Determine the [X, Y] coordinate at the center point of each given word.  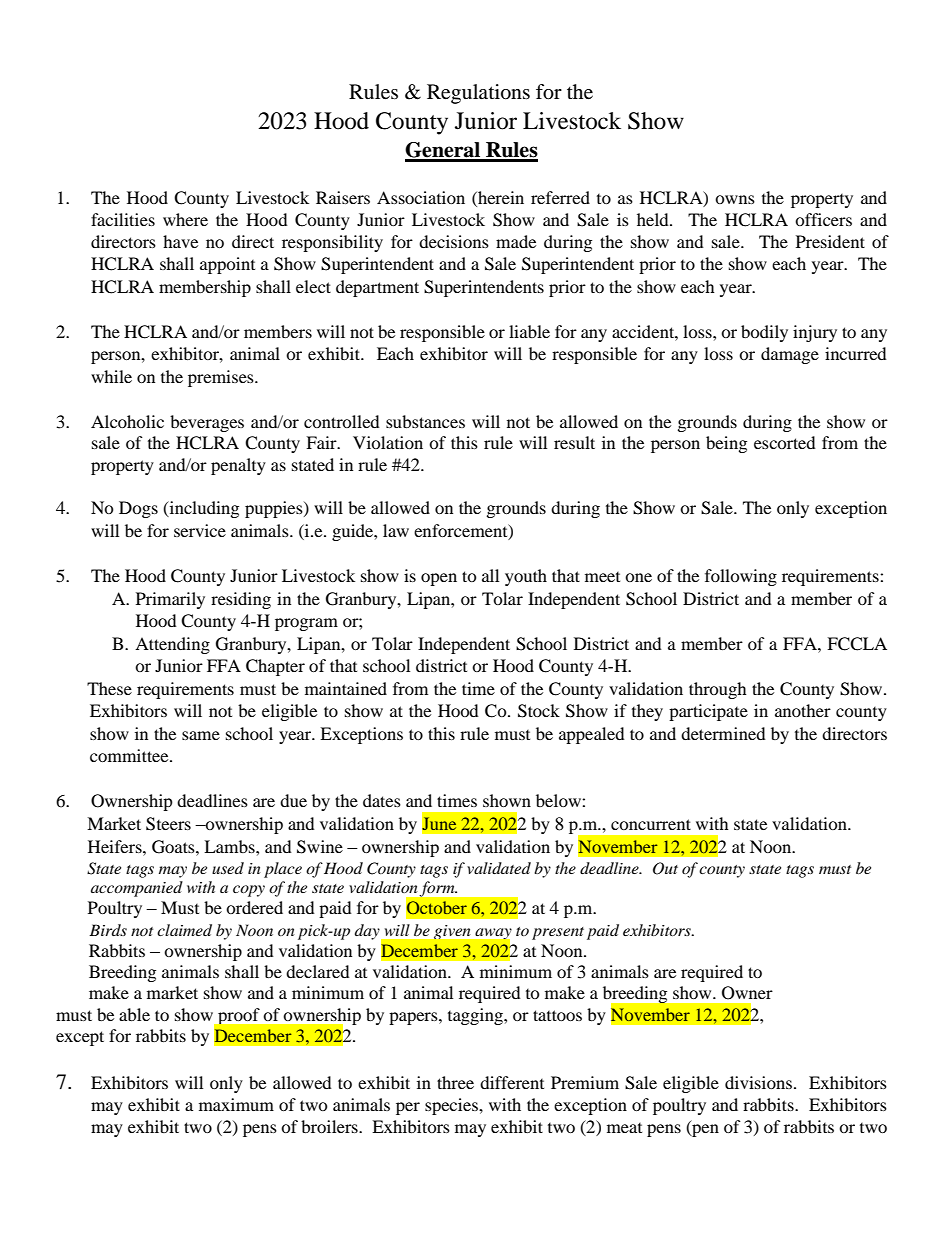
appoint [227, 265]
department [377, 288]
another [803, 710]
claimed [184, 930]
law [396, 530]
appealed [592, 735]
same [201, 735]
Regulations [478, 94]
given [452, 932]
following [741, 577]
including [203, 509]
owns [735, 199]
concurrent [651, 824]
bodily [764, 333]
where [185, 219]
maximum [236, 1104]
